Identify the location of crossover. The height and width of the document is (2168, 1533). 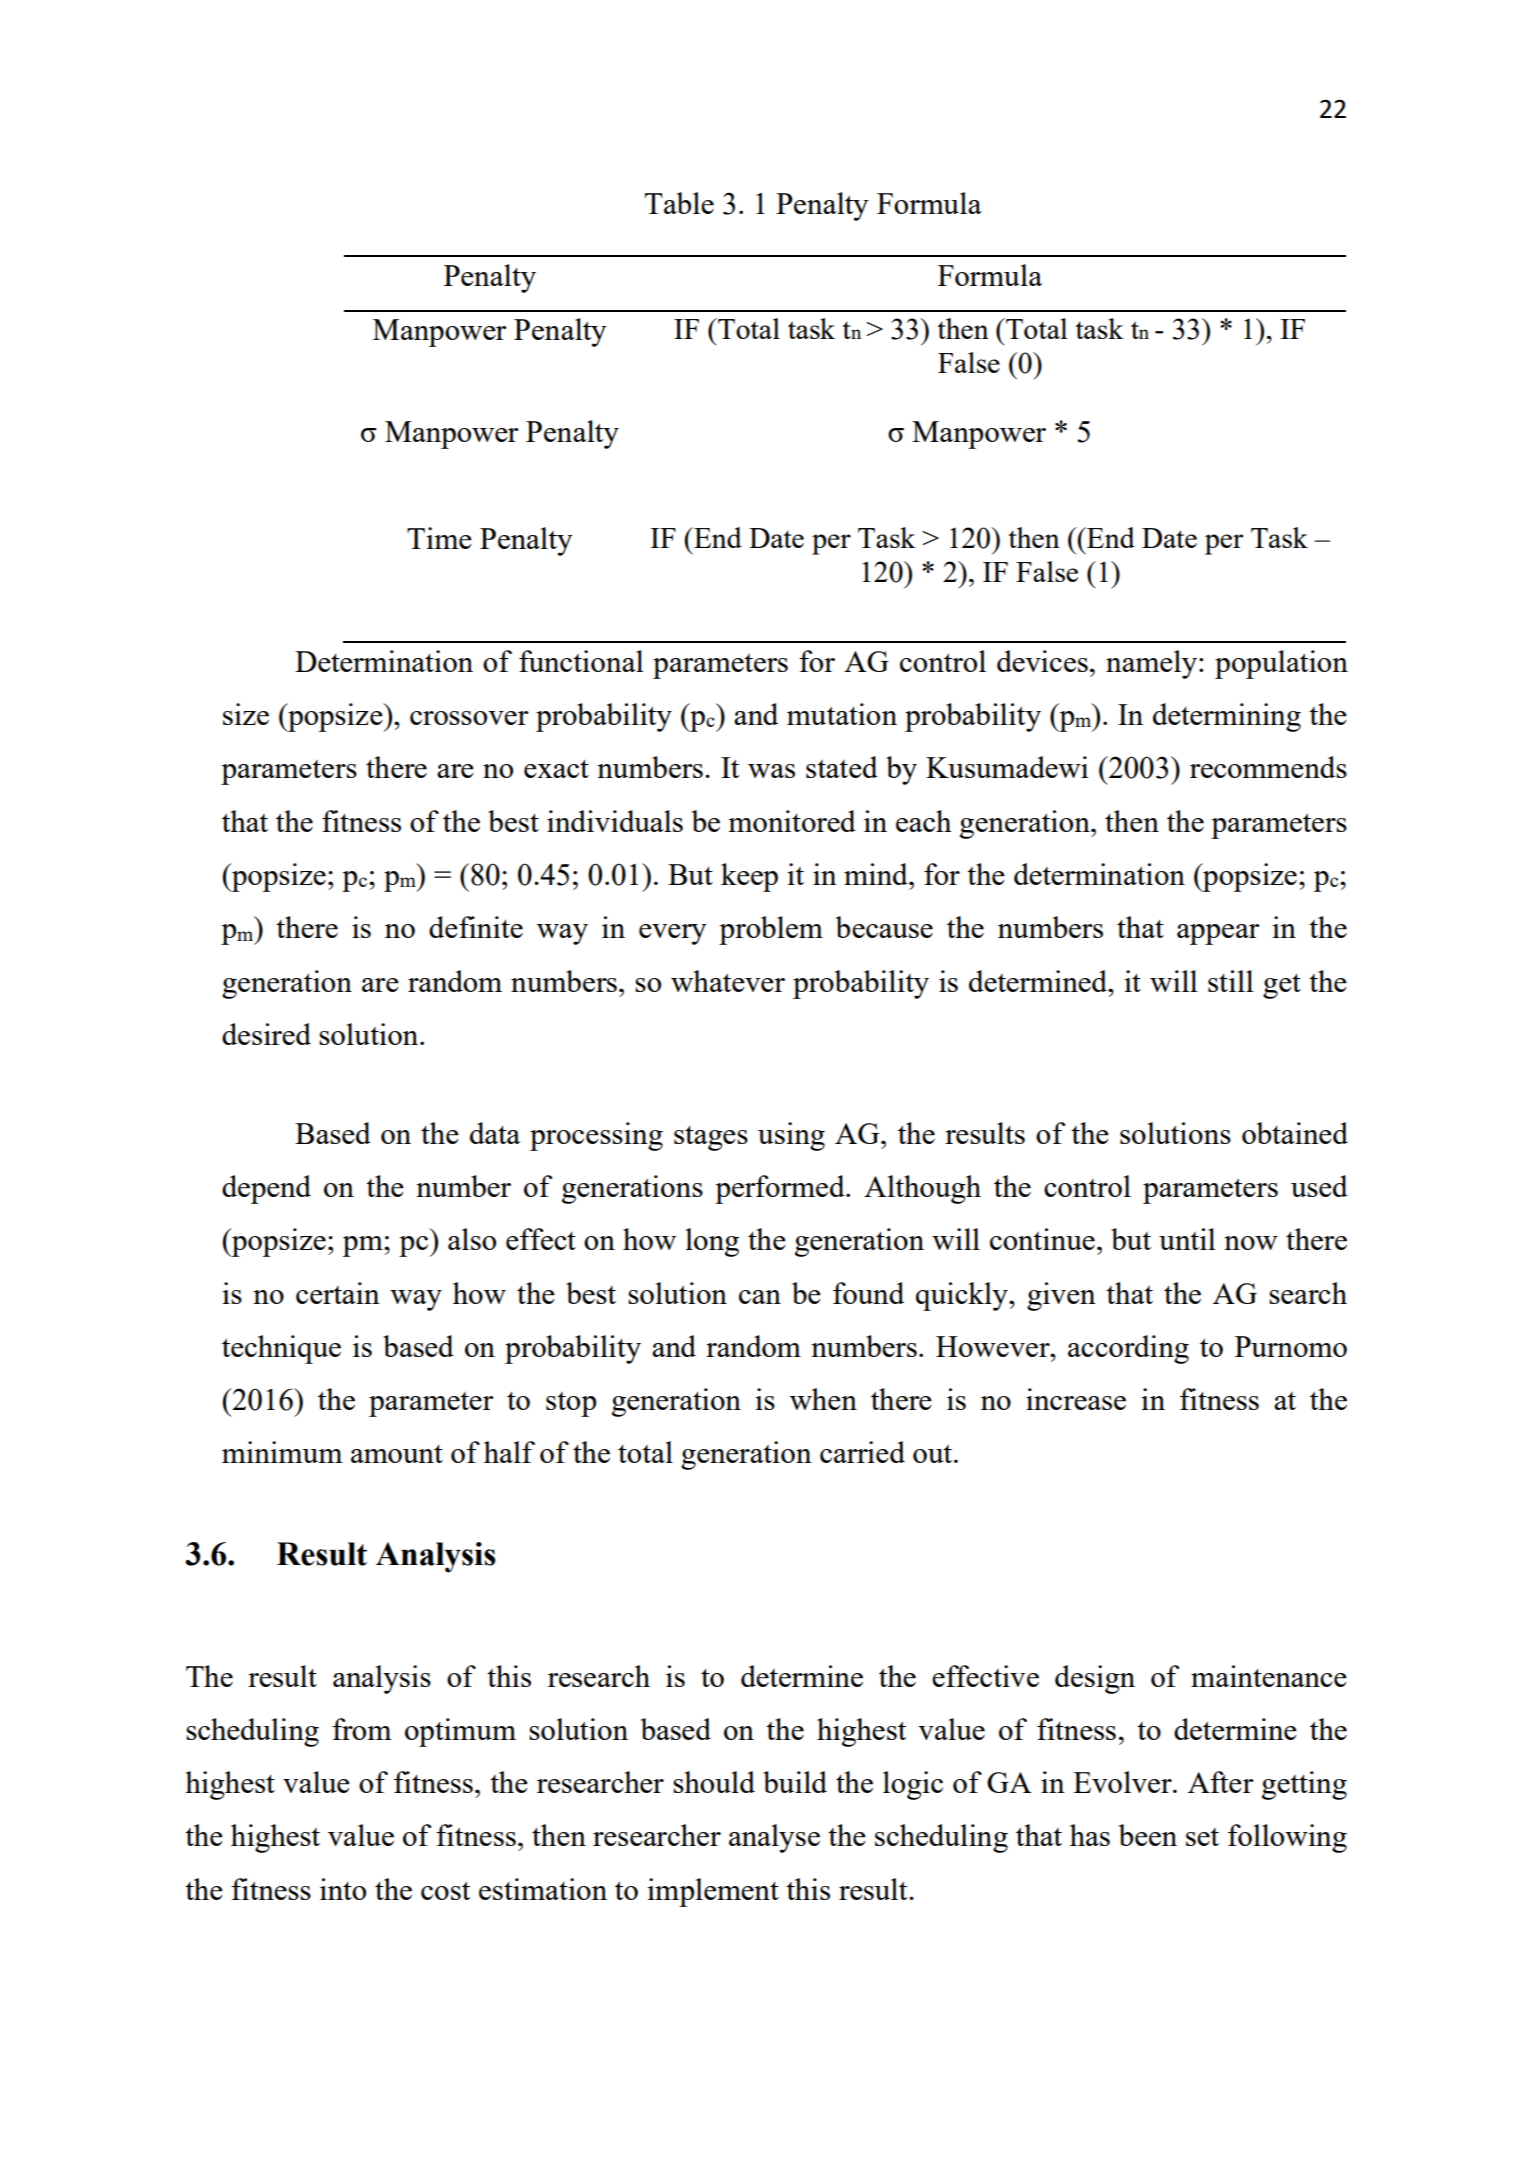
(469, 718).
